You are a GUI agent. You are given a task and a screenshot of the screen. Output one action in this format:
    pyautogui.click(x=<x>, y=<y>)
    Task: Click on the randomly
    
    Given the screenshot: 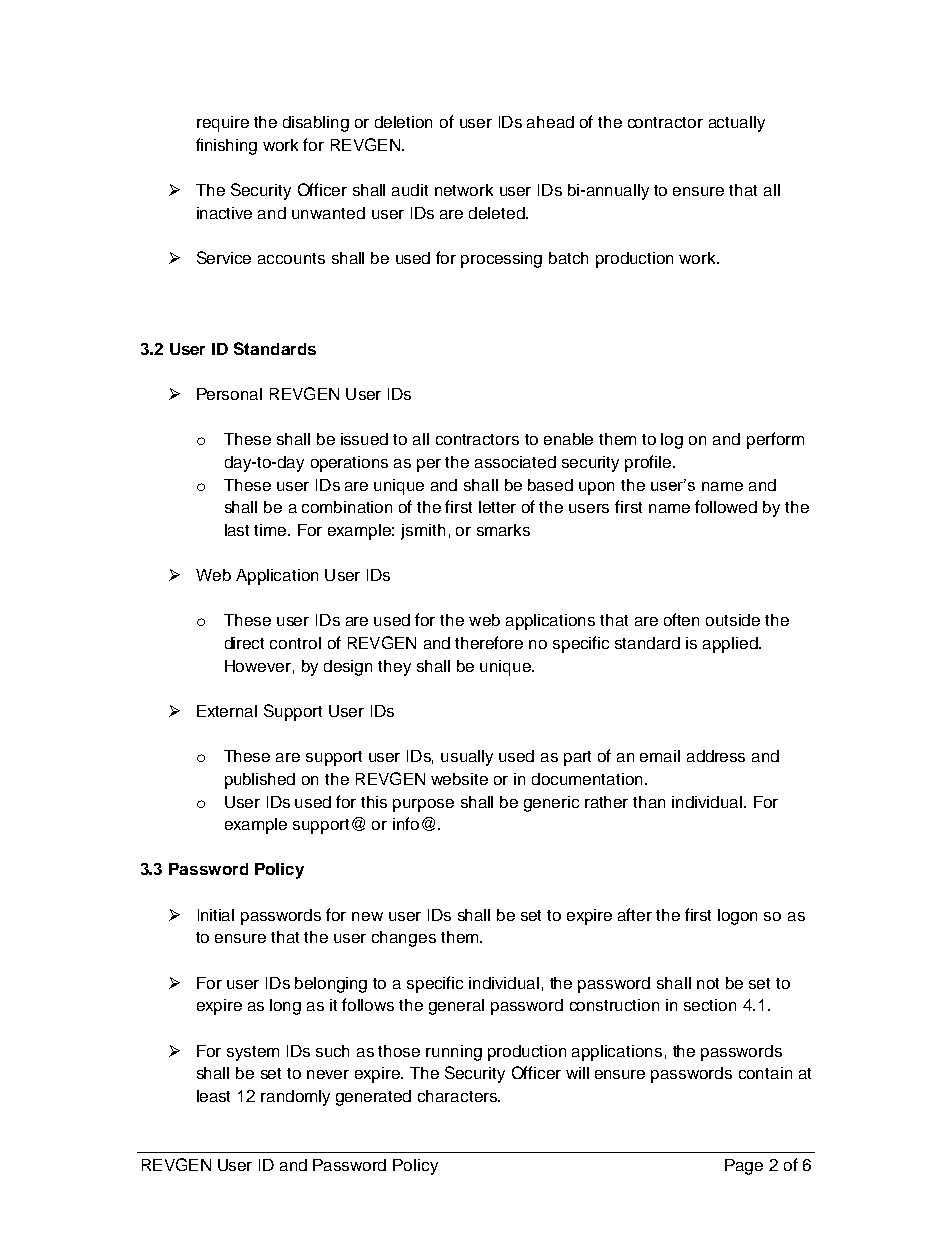 What is the action you would take?
    pyautogui.click(x=295, y=1098)
